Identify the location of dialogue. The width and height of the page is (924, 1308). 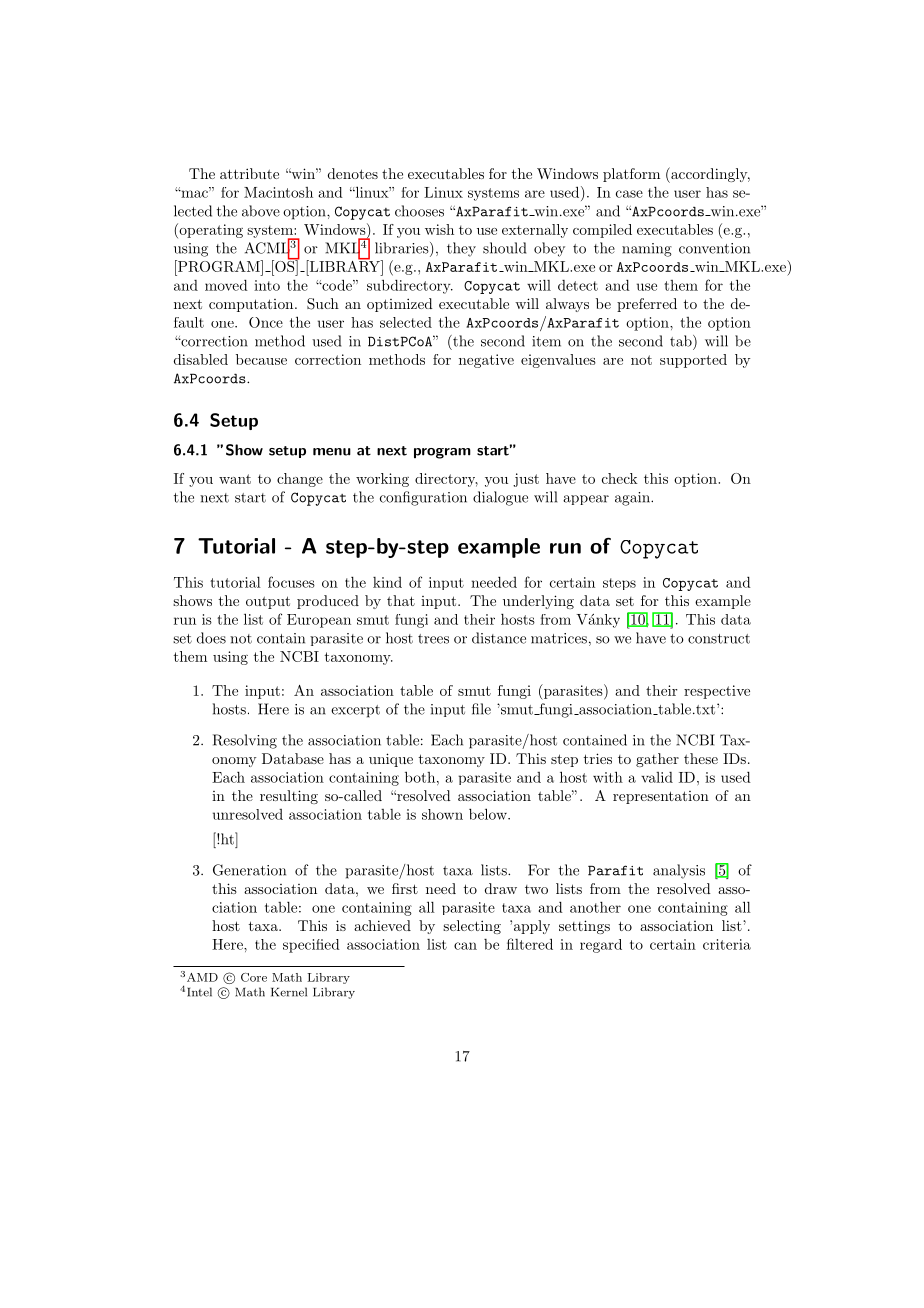
(500, 498).
